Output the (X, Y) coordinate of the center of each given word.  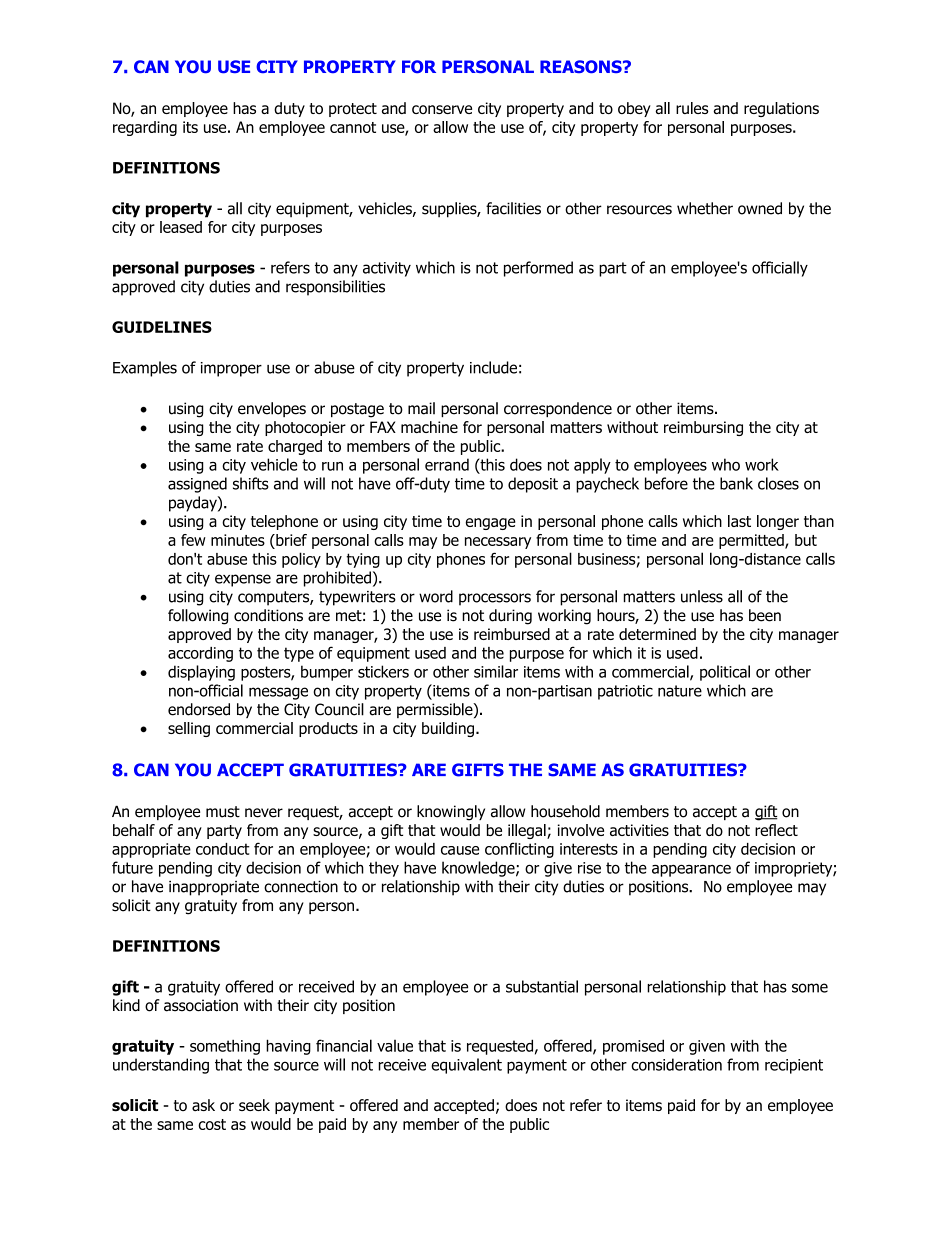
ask (203, 1105)
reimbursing (703, 428)
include (493, 367)
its (190, 127)
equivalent (466, 1066)
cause (460, 850)
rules (692, 108)
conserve (442, 109)
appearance (691, 870)
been (765, 615)
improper (231, 369)
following (198, 617)
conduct (223, 849)
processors (495, 599)
